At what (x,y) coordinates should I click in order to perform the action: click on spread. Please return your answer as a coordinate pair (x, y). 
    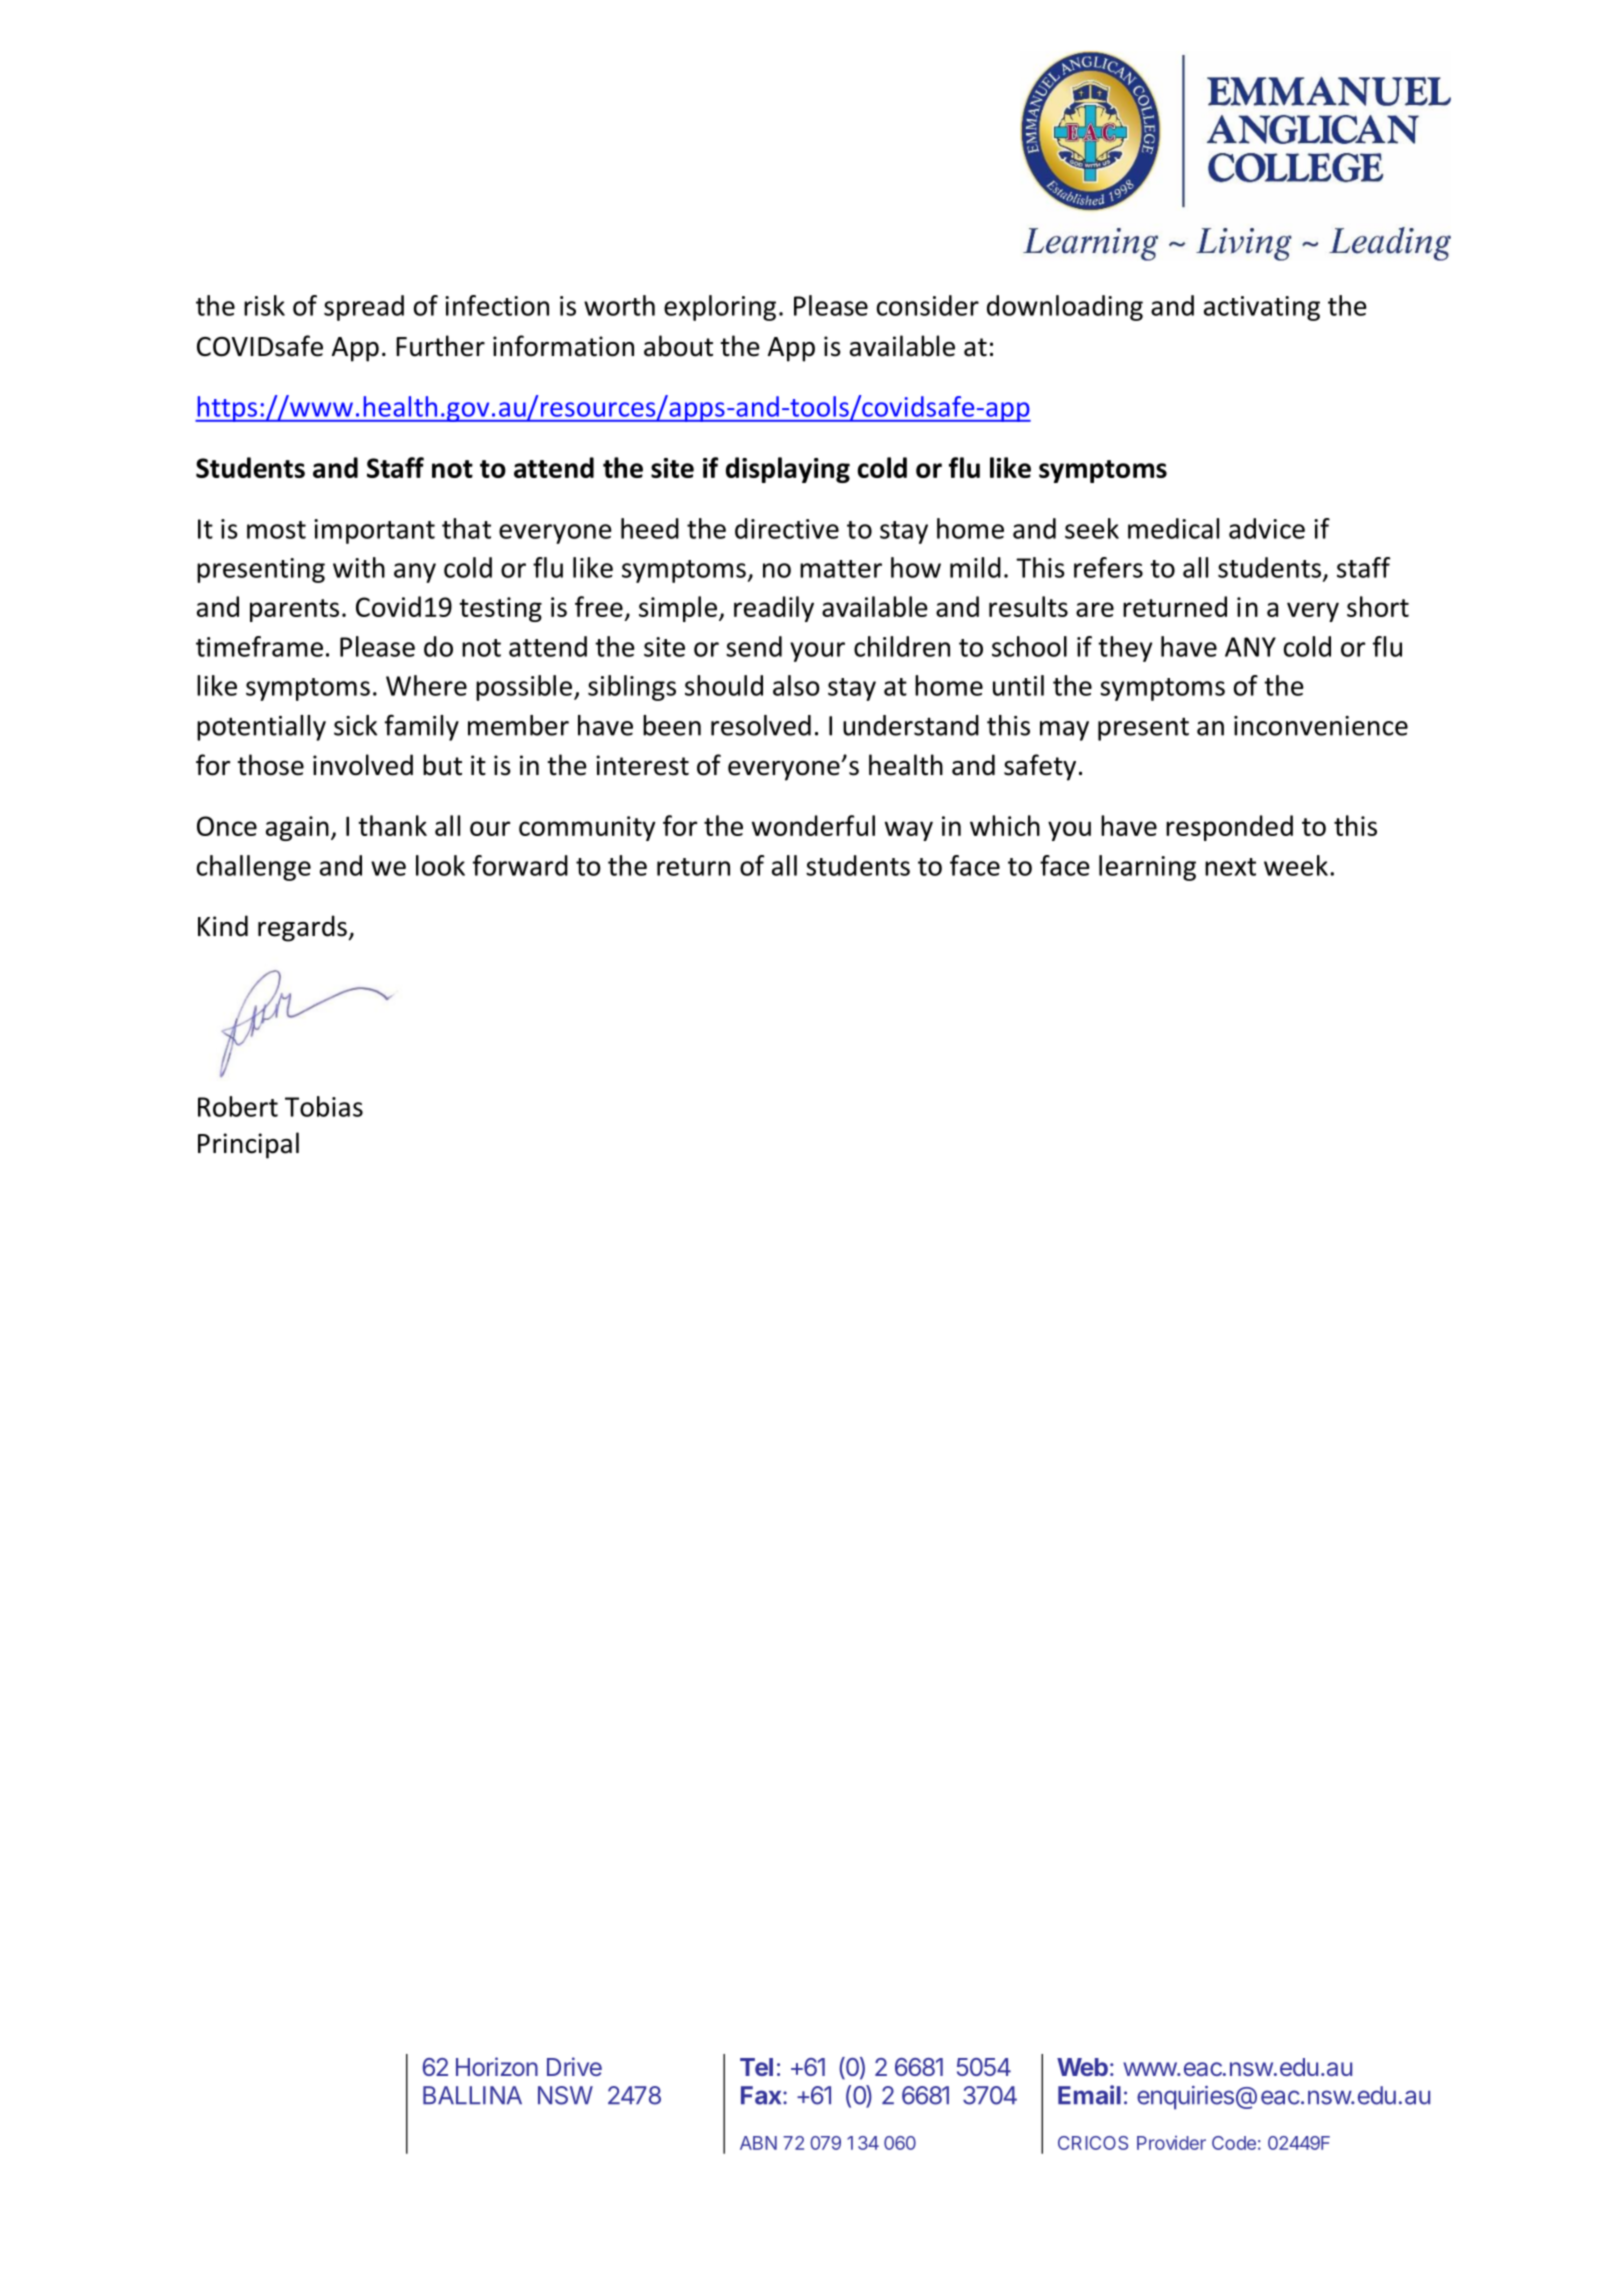
    Looking at the image, I should click on (364, 308).
